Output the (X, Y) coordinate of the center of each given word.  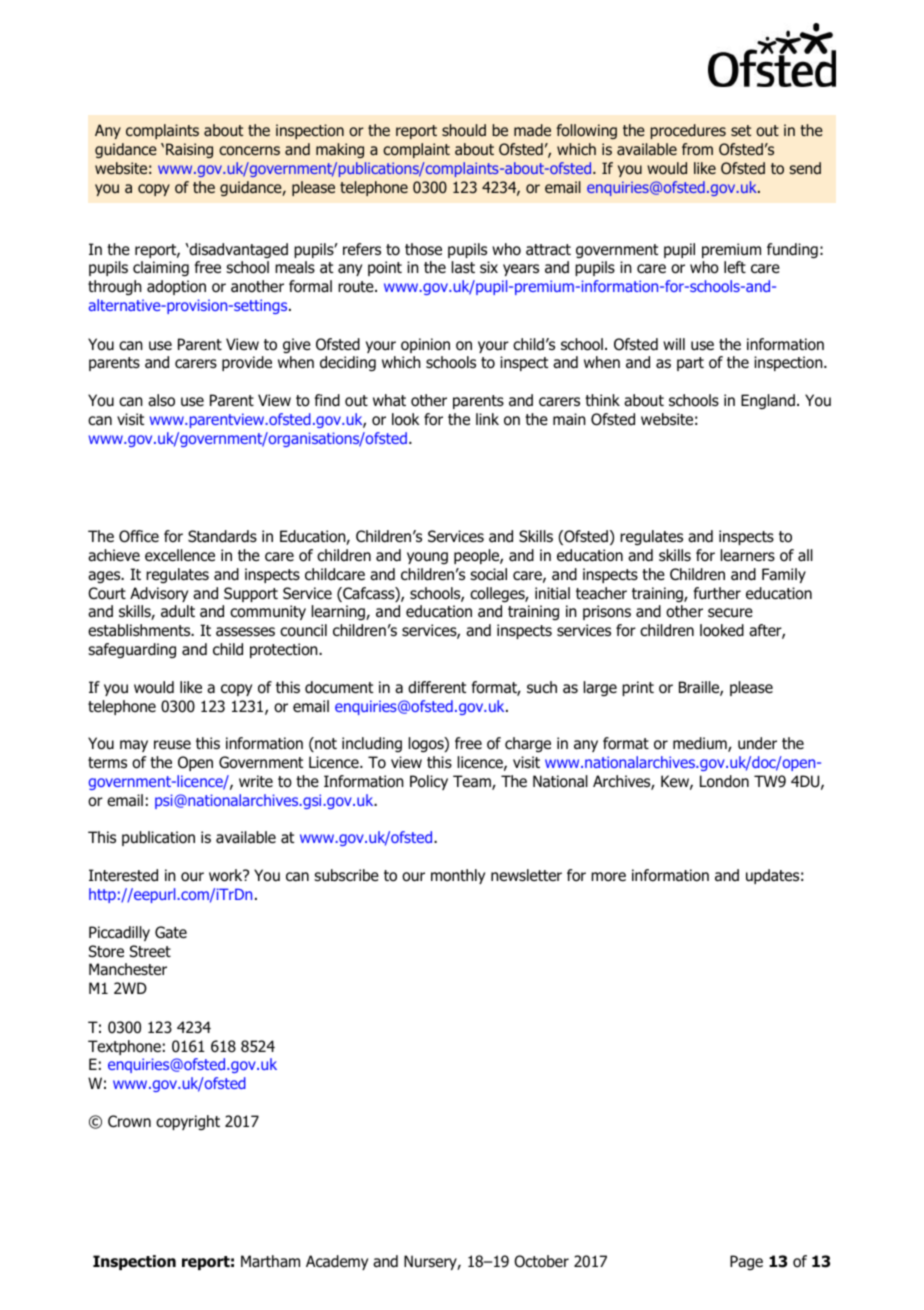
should (464, 130)
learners (748, 555)
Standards (222, 536)
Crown (129, 1121)
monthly (458, 876)
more (608, 877)
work (227, 875)
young (427, 558)
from (697, 149)
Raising (189, 150)
